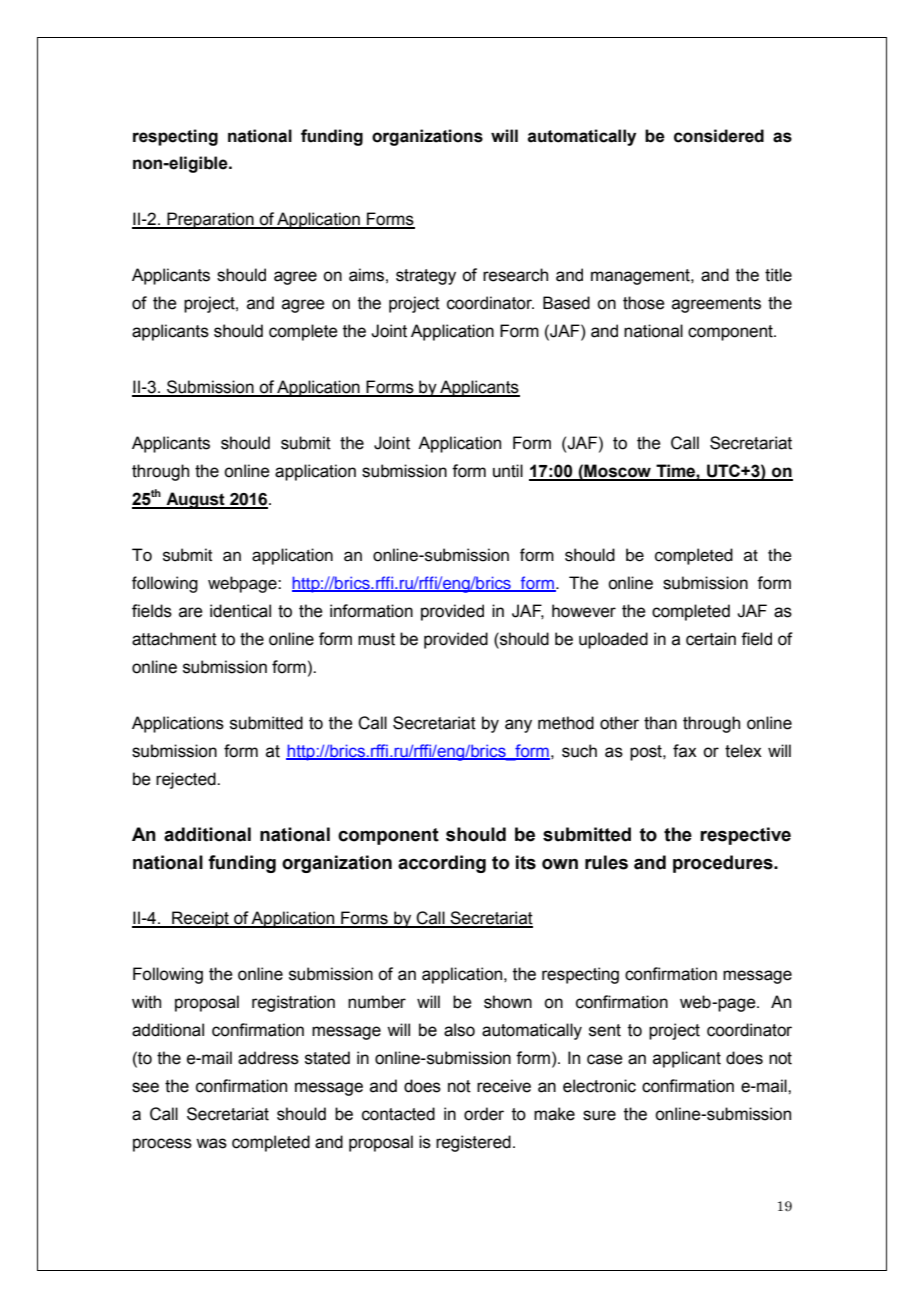 The image size is (924, 1308). Describe the element at coordinates (426, 277) in the screenshot. I see `strategy` at that location.
